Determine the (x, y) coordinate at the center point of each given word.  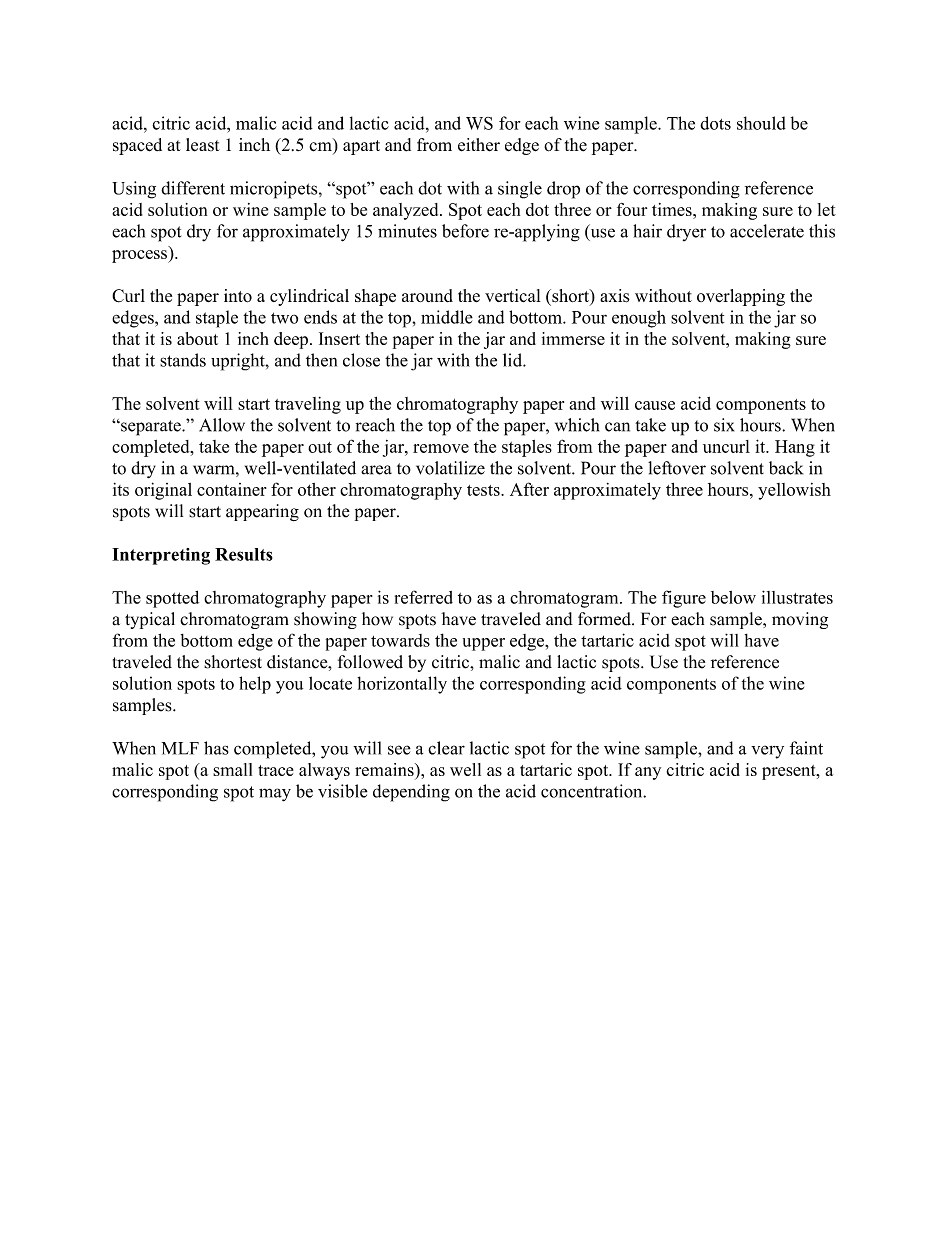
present (790, 772)
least (203, 145)
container (232, 489)
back (786, 468)
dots (715, 123)
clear (446, 748)
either (479, 145)
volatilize (450, 468)
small (232, 769)
